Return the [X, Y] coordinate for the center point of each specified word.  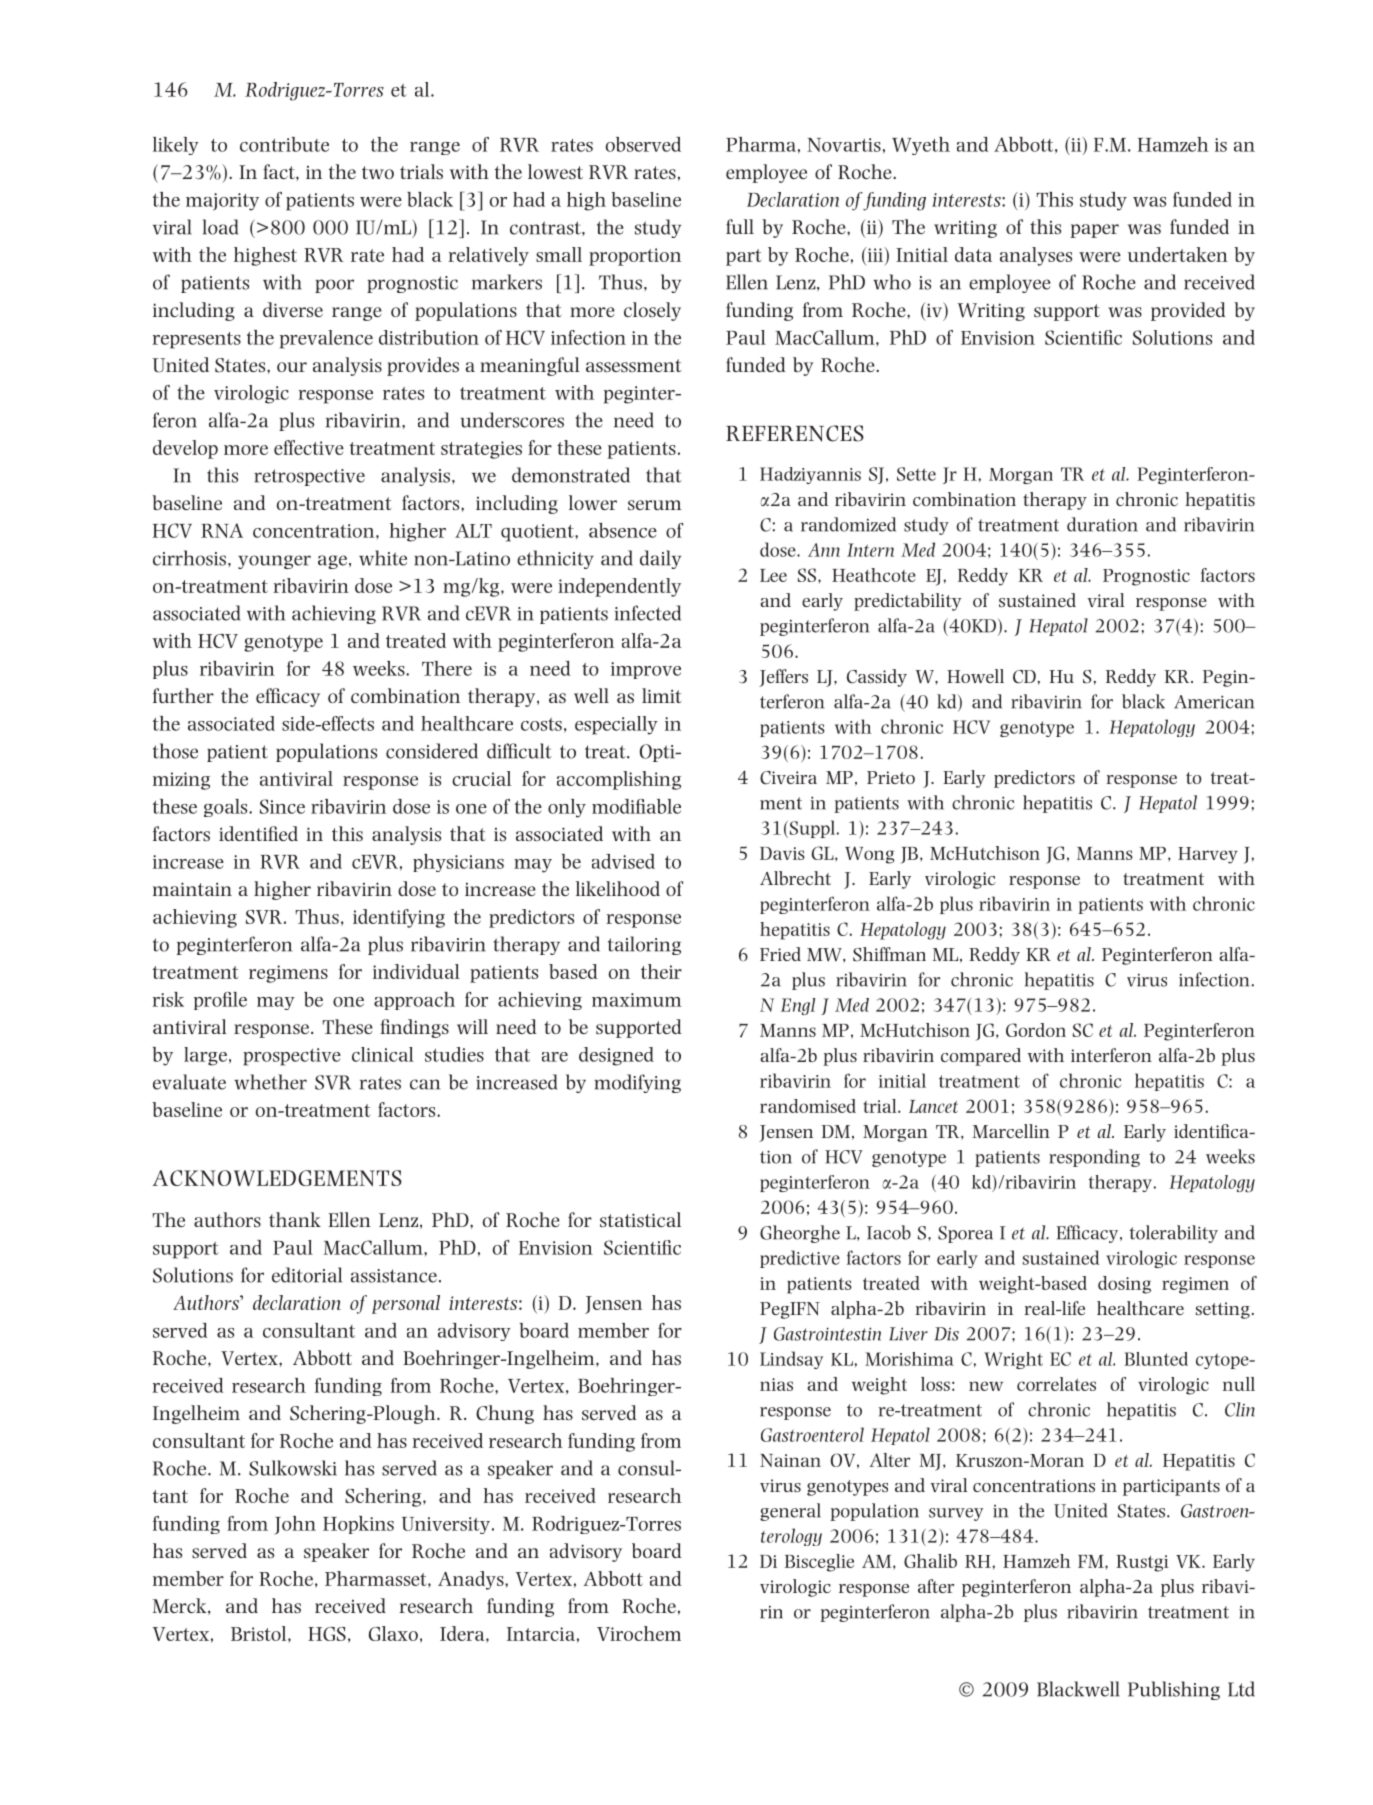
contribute [284, 144]
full [740, 226]
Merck [181, 1606]
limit [661, 695]
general [790, 1512]
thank [295, 1219]
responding [1094, 1158]
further [183, 695]
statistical [640, 1219]
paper [1094, 231]
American [1214, 702]
